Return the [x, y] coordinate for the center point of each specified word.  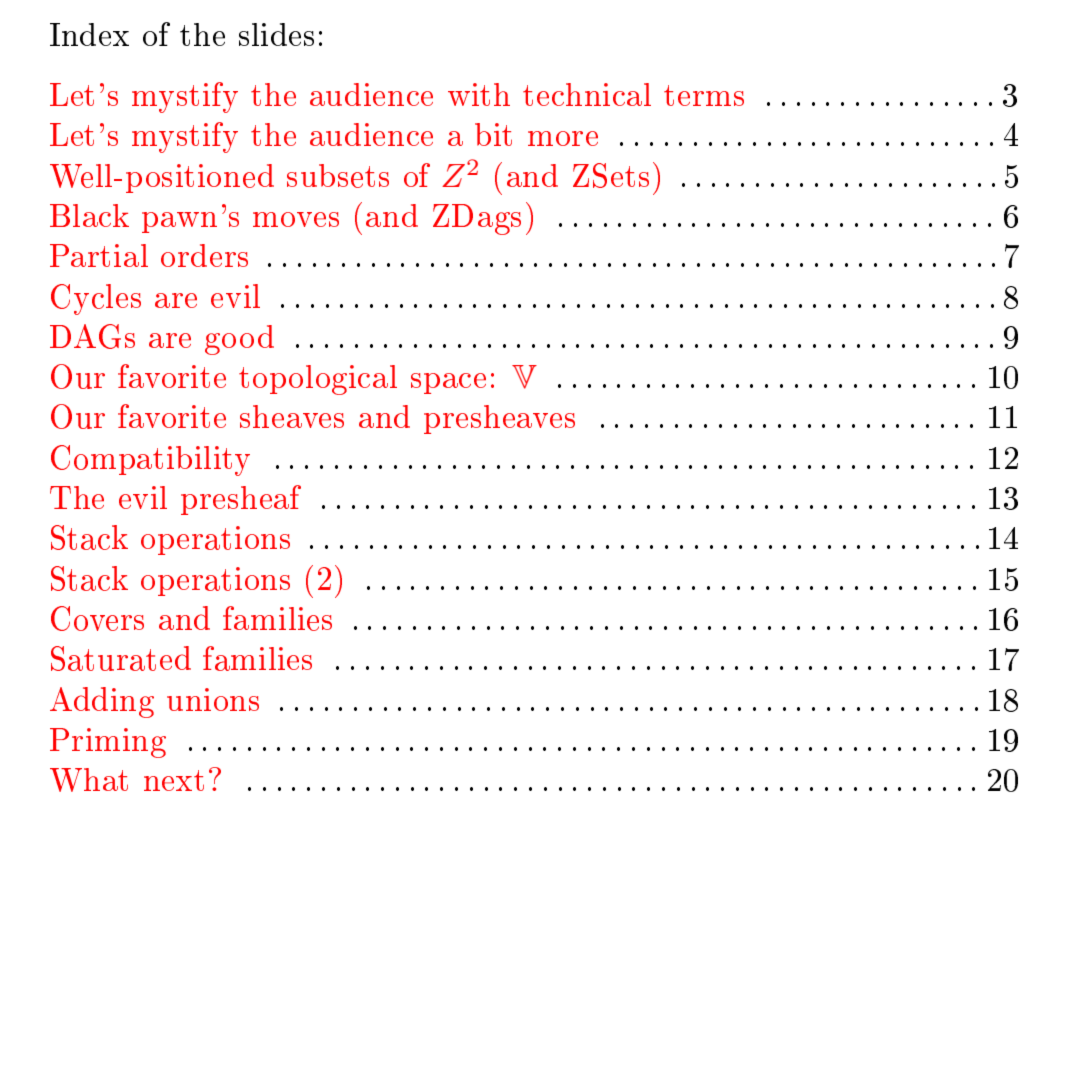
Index [89, 34]
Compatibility [150, 460]
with [479, 94]
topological [318, 380]
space [448, 383]
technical [587, 94]
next [174, 780]
